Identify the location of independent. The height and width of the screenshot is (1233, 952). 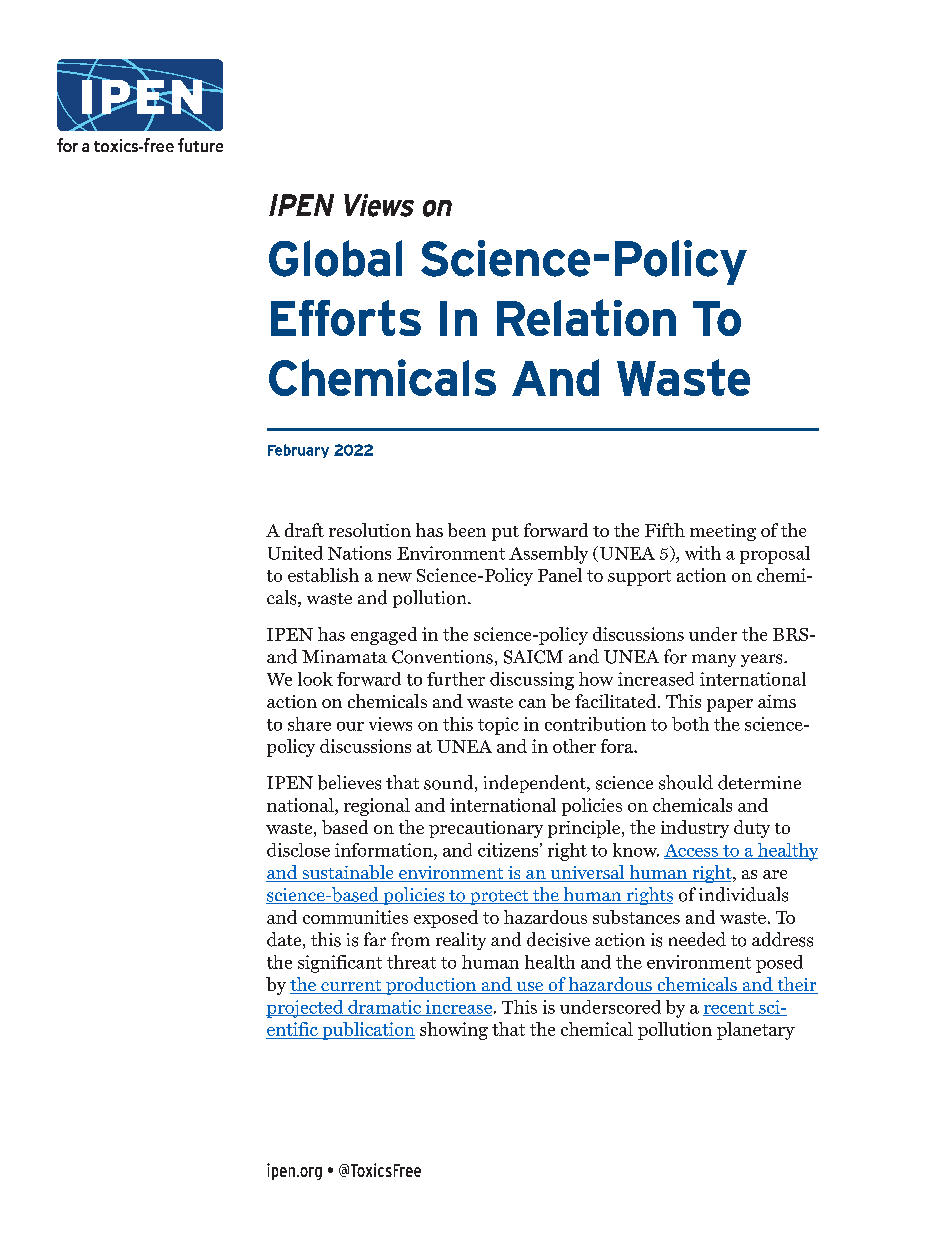
(536, 784).
